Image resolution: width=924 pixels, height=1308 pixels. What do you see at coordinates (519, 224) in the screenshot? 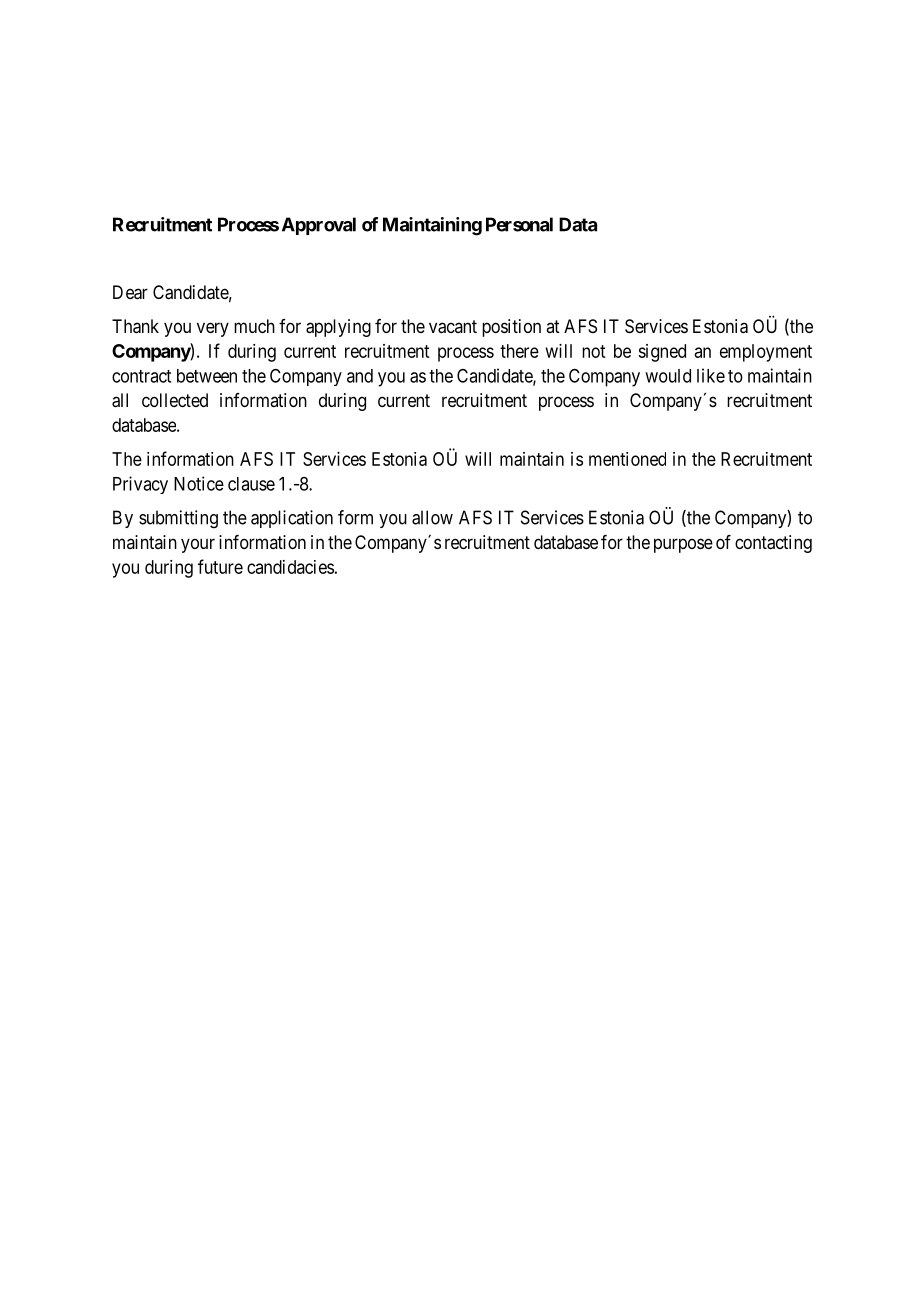
I see `Personal` at bounding box center [519, 224].
